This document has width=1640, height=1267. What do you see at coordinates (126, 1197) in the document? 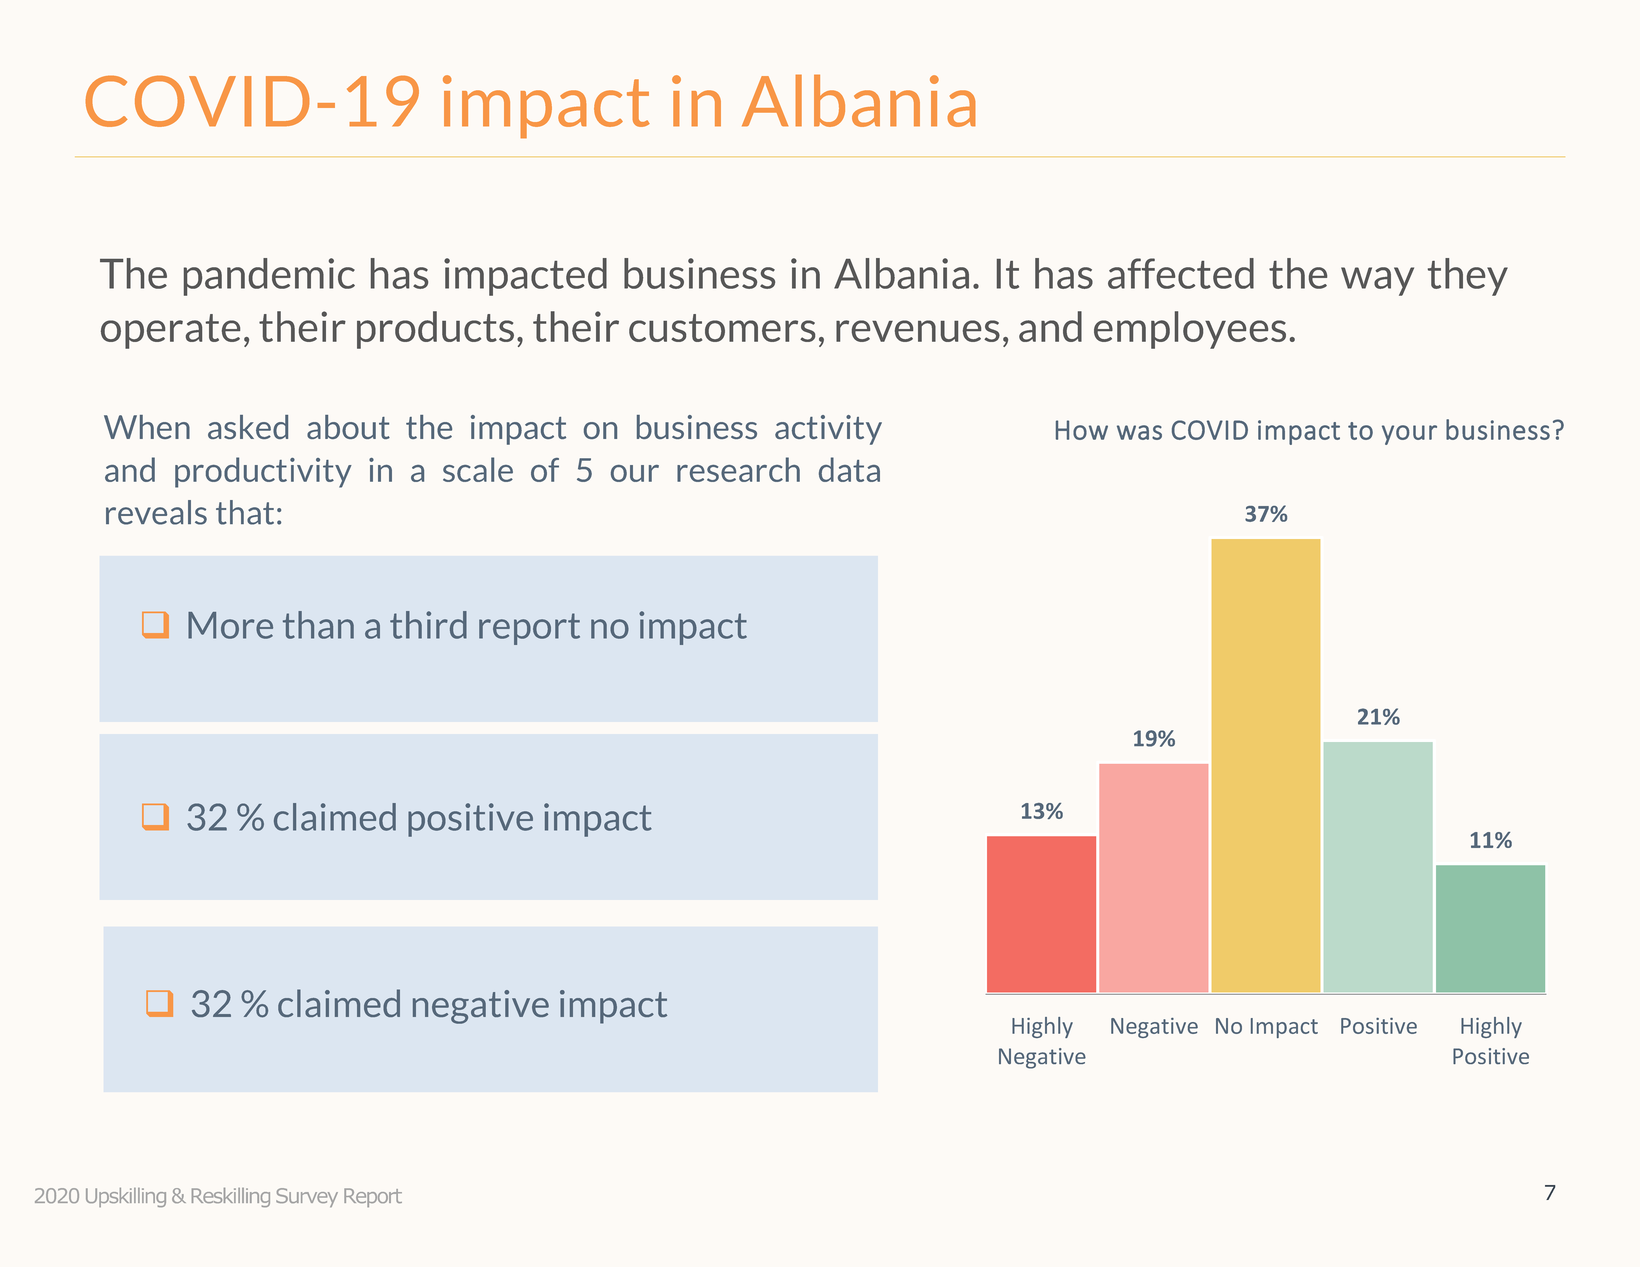
I see `Upskilling` at bounding box center [126, 1197].
